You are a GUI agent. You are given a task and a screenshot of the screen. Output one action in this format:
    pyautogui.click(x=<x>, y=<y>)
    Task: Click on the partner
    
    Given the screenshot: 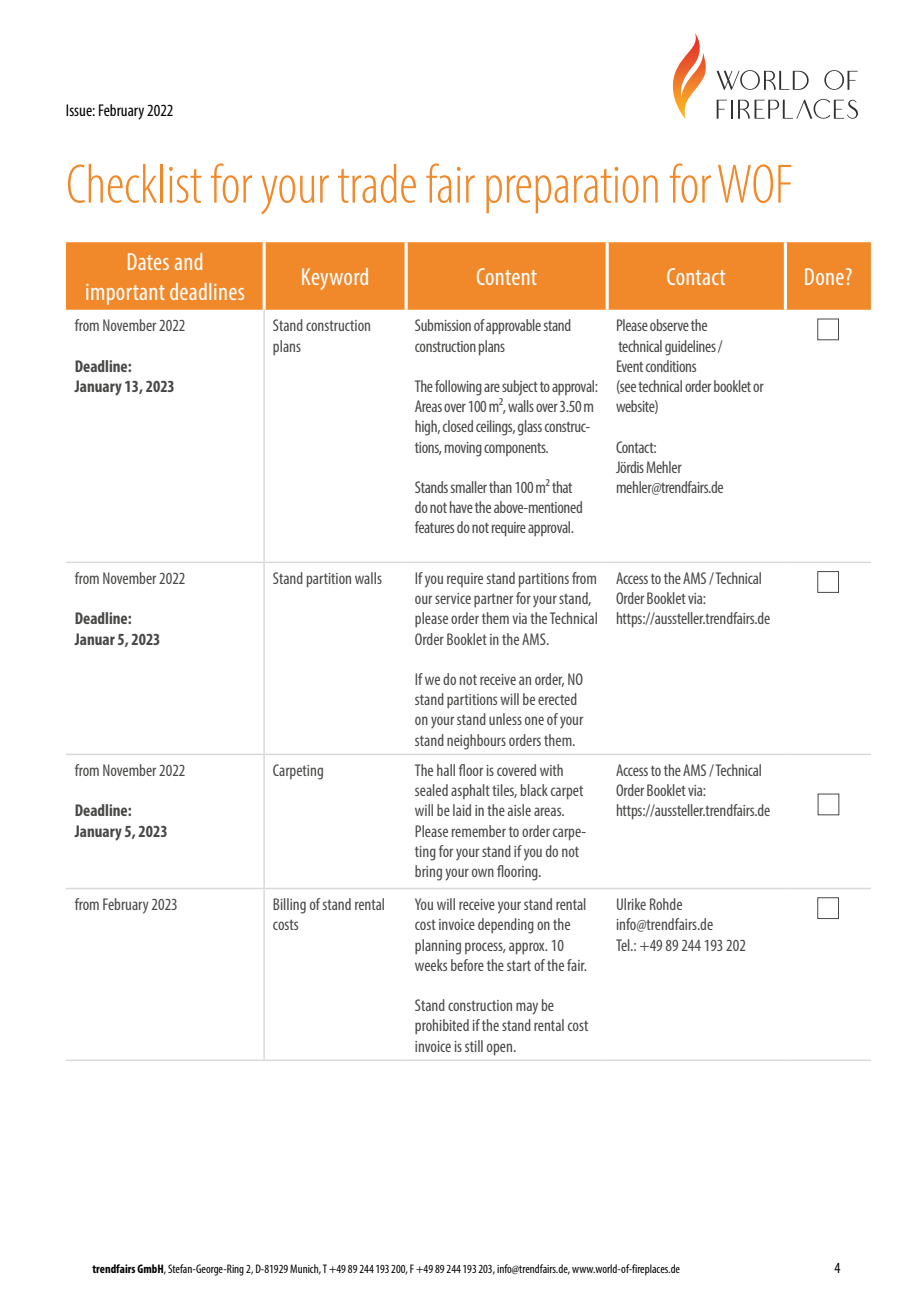 What is the action you would take?
    pyautogui.click(x=493, y=600)
